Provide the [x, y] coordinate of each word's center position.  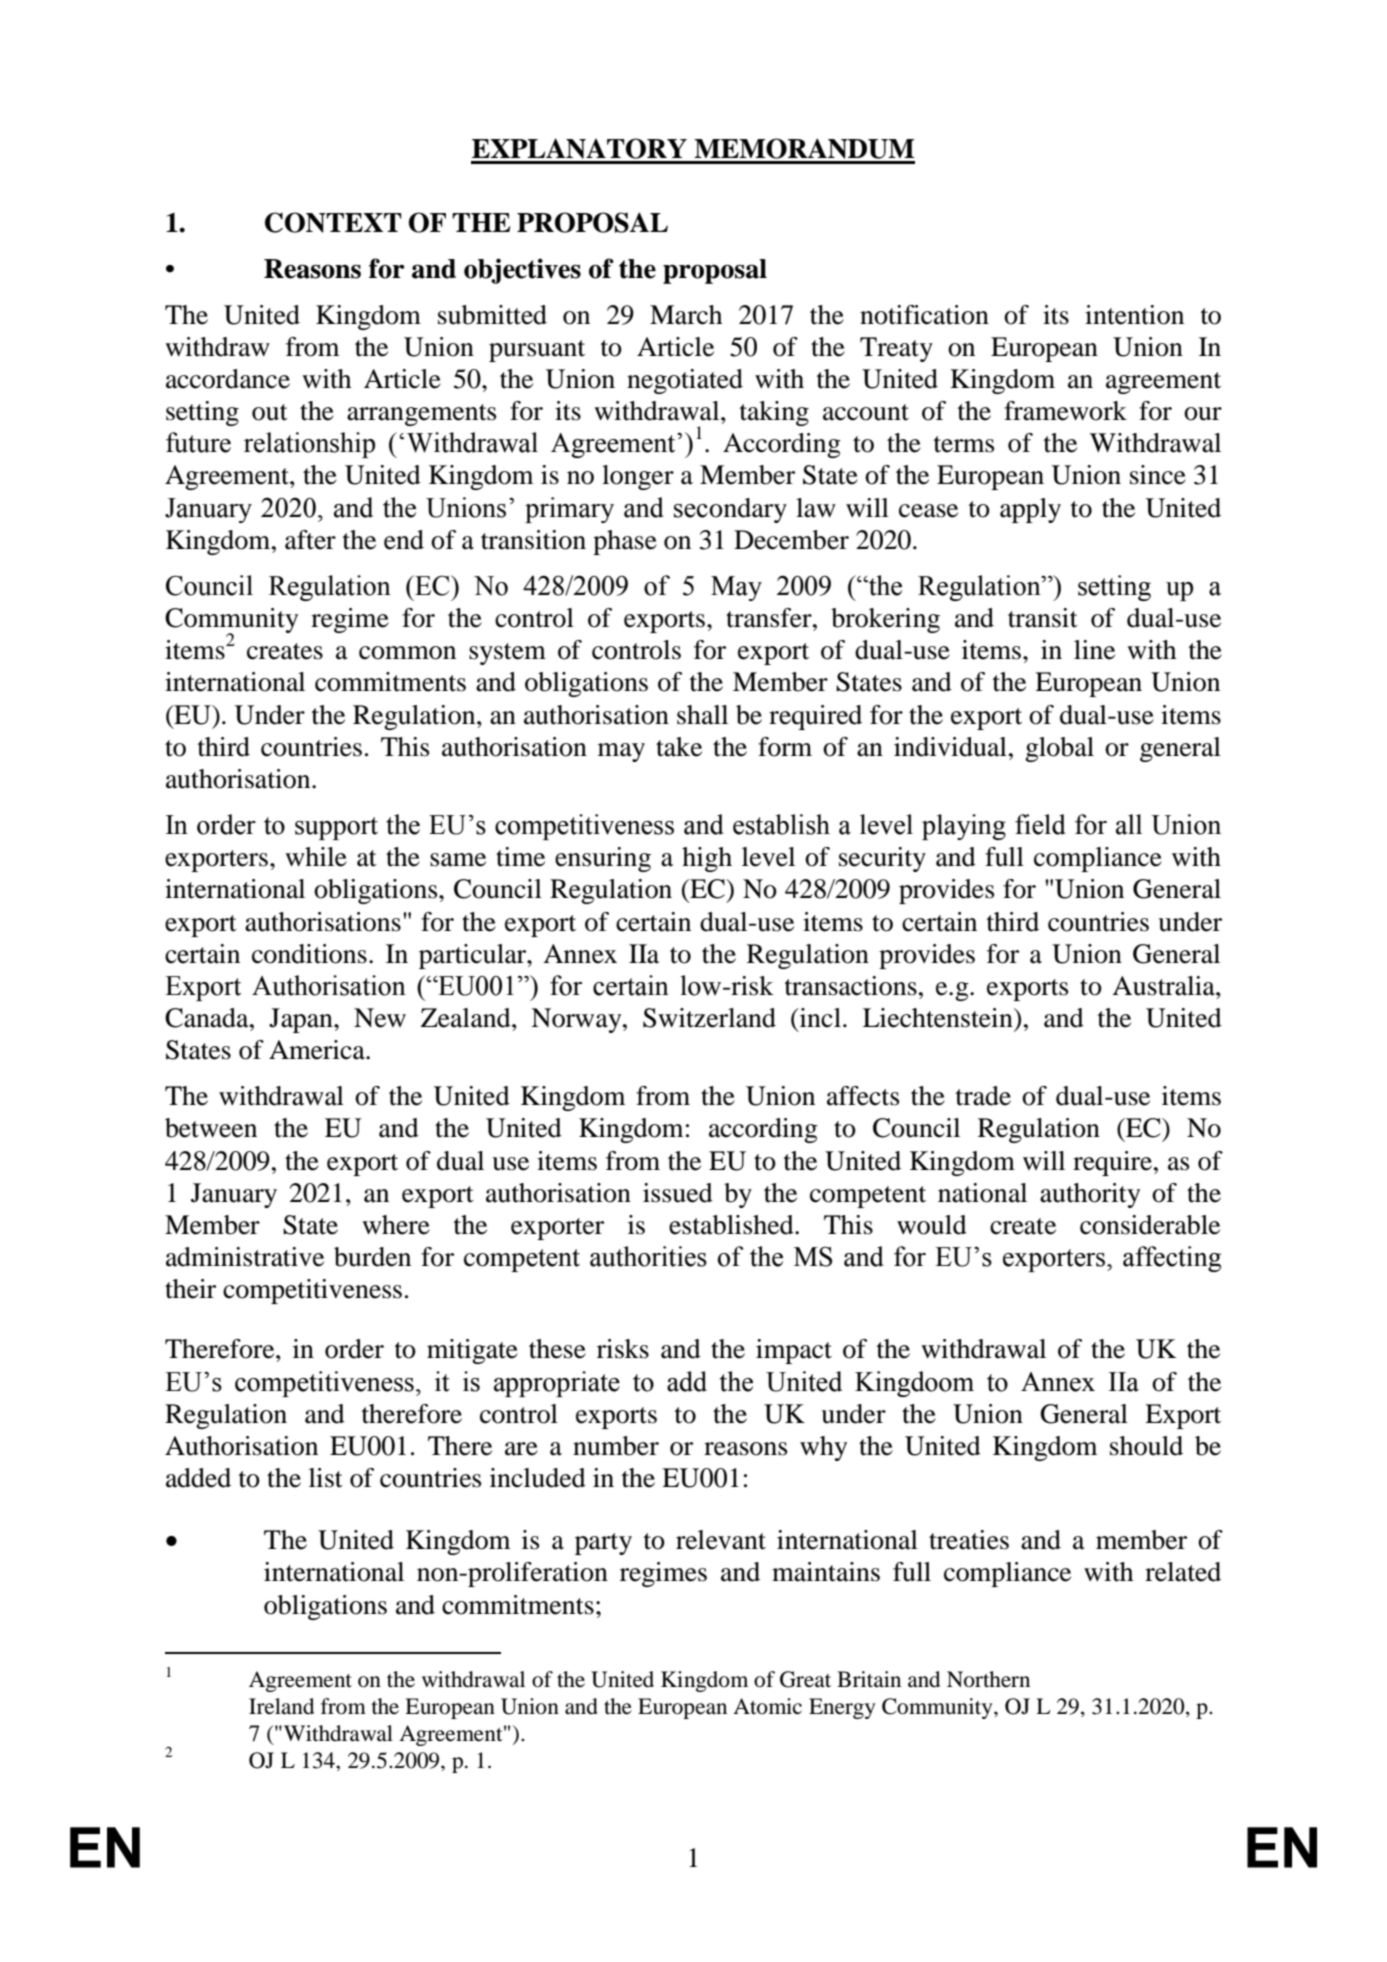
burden [372, 1257]
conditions [309, 954]
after [310, 540]
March [686, 315]
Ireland [281, 1706]
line [1094, 650]
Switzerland [709, 1018]
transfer [770, 618]
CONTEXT [333, 222]
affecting [1172, 1259]
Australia [1164, 986]
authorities [648, 1256]
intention [1134, 315]
